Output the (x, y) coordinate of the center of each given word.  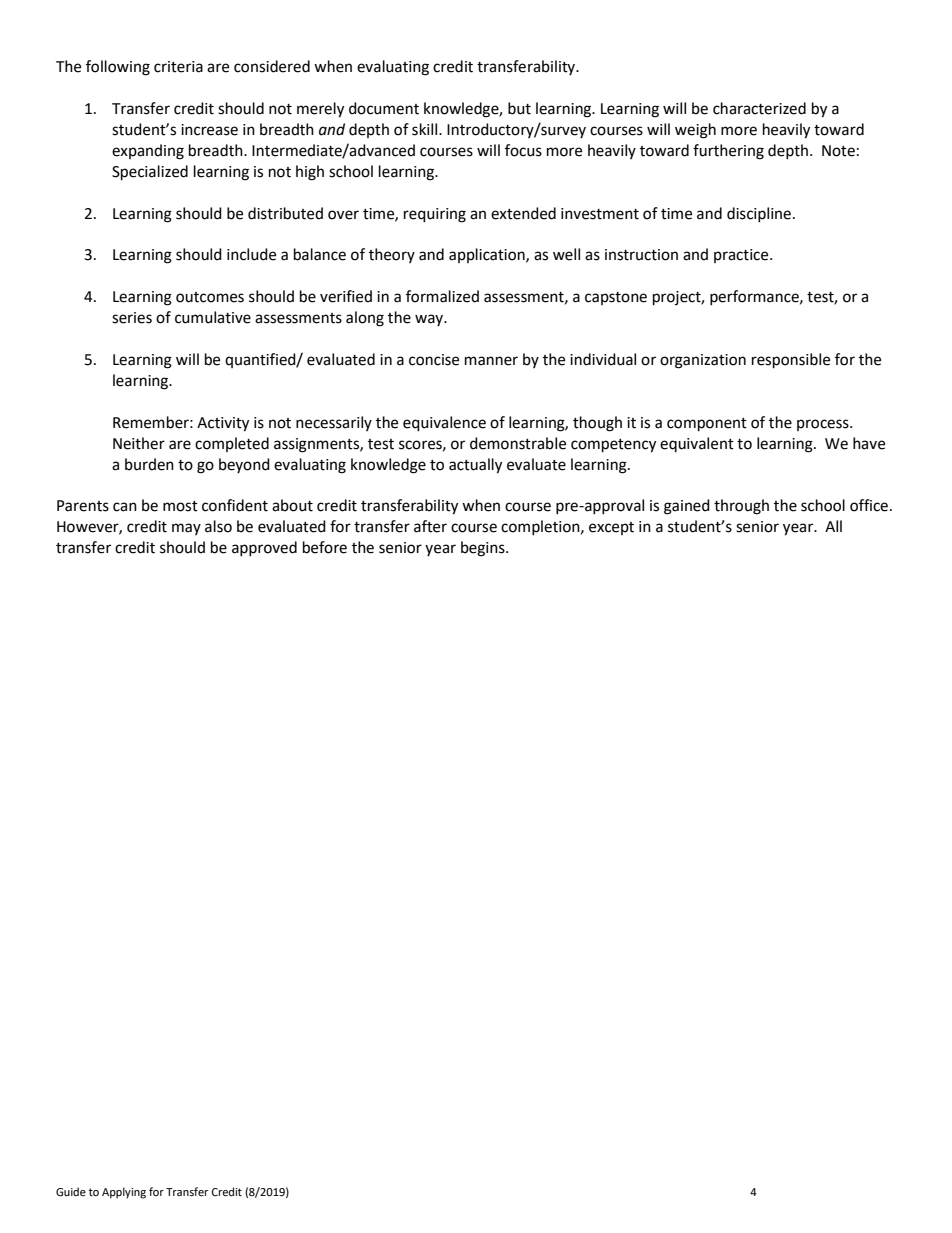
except (611, 528)
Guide (71, 1192)
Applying (124, 1193)
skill (426, 129)
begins (484, 549)
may (186, 529)
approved (264, 548)
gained (687, 507)
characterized (759, 108)
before (325, 547)
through (741, 507)
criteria (178, 67)
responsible (791, 361)
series (132, 318)
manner (491, 361)
